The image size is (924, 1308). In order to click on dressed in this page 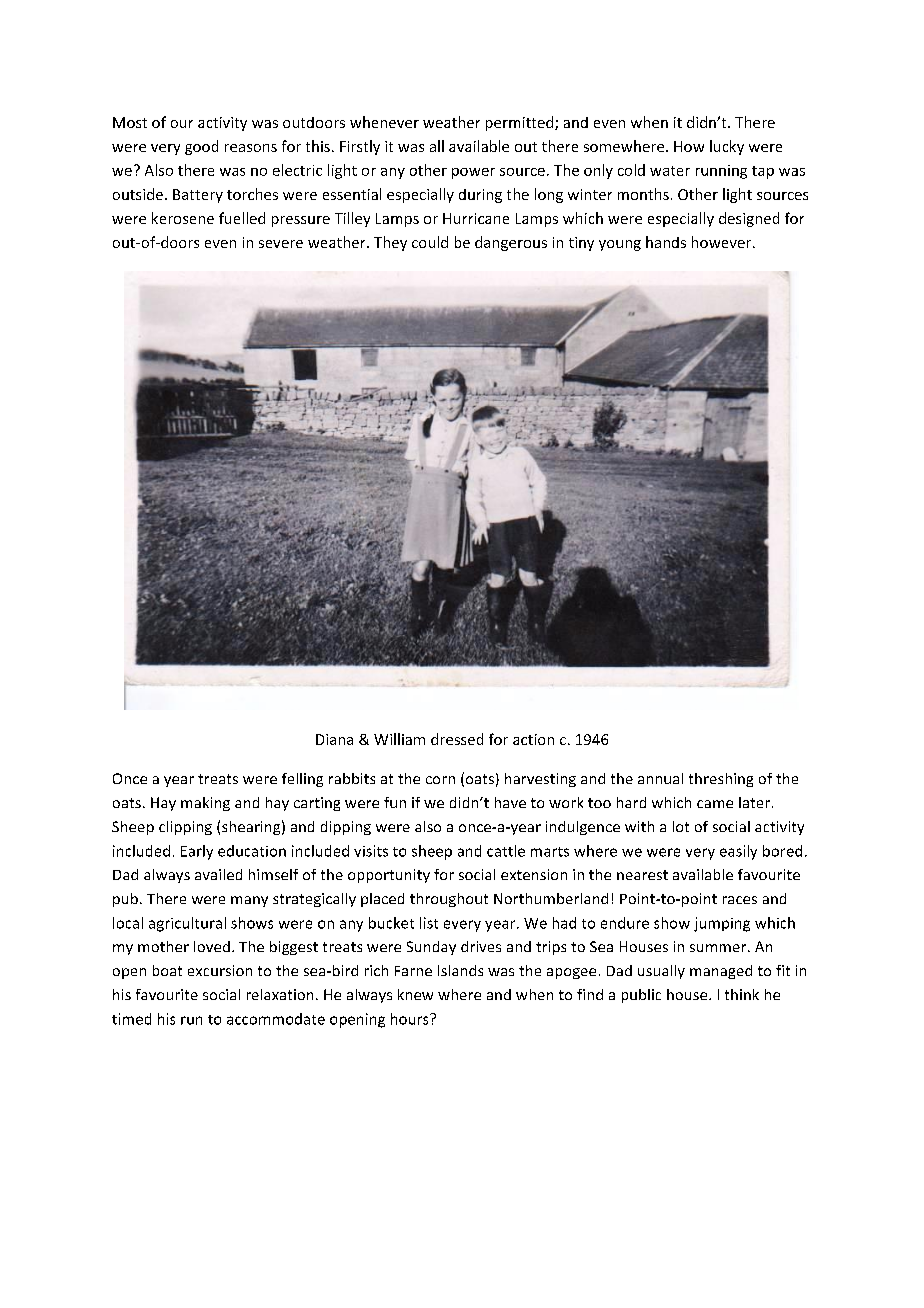, I will do `click(457, 739)`.
